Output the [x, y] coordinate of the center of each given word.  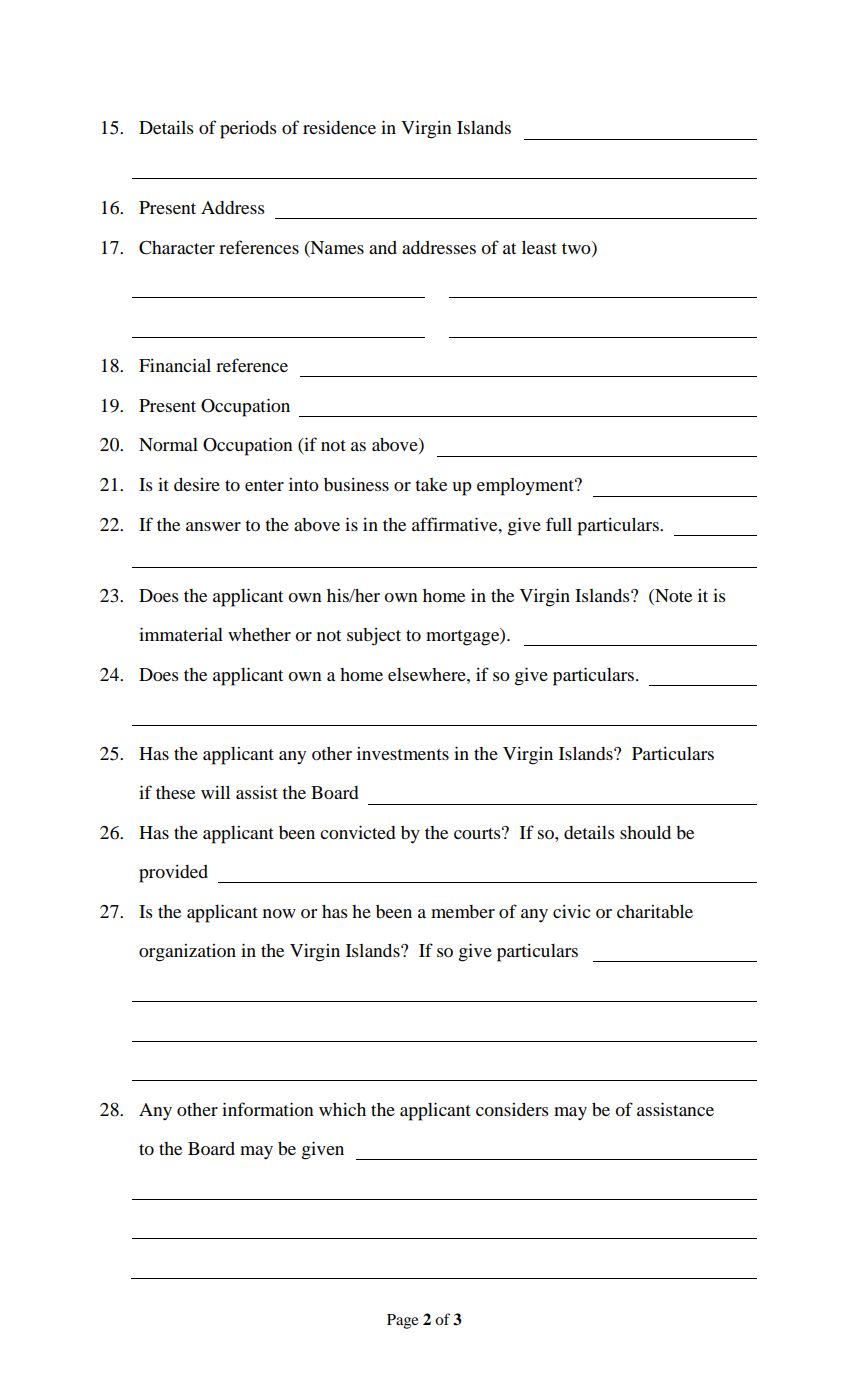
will [215, 792]
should [645, 832]
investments [403, 753]
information [268, 1109]
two [577, 248]
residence [339, 127]
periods [248, 130]
